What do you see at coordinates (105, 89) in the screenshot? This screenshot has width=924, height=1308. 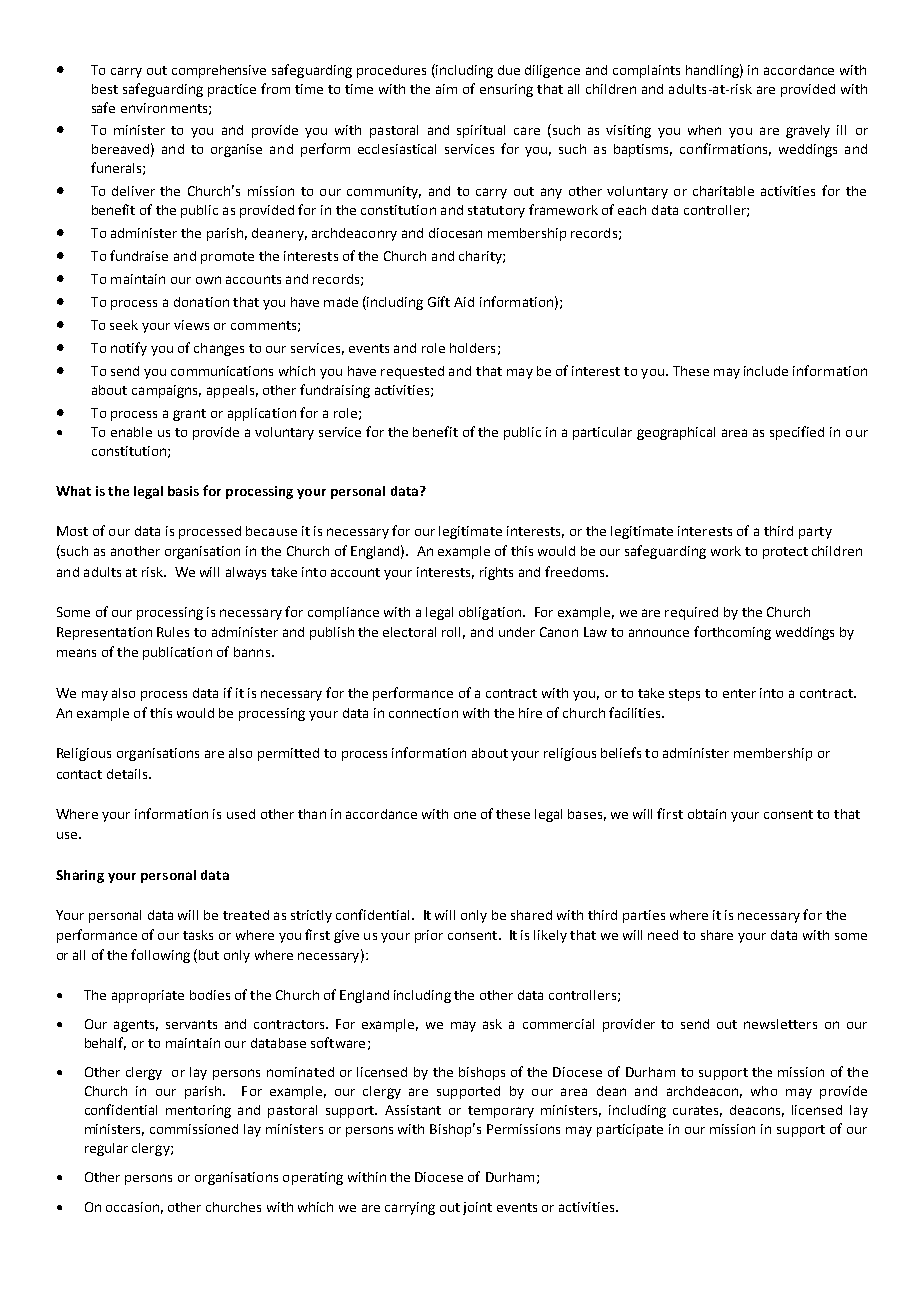 I see `best` at bounding box center [105, 89].
